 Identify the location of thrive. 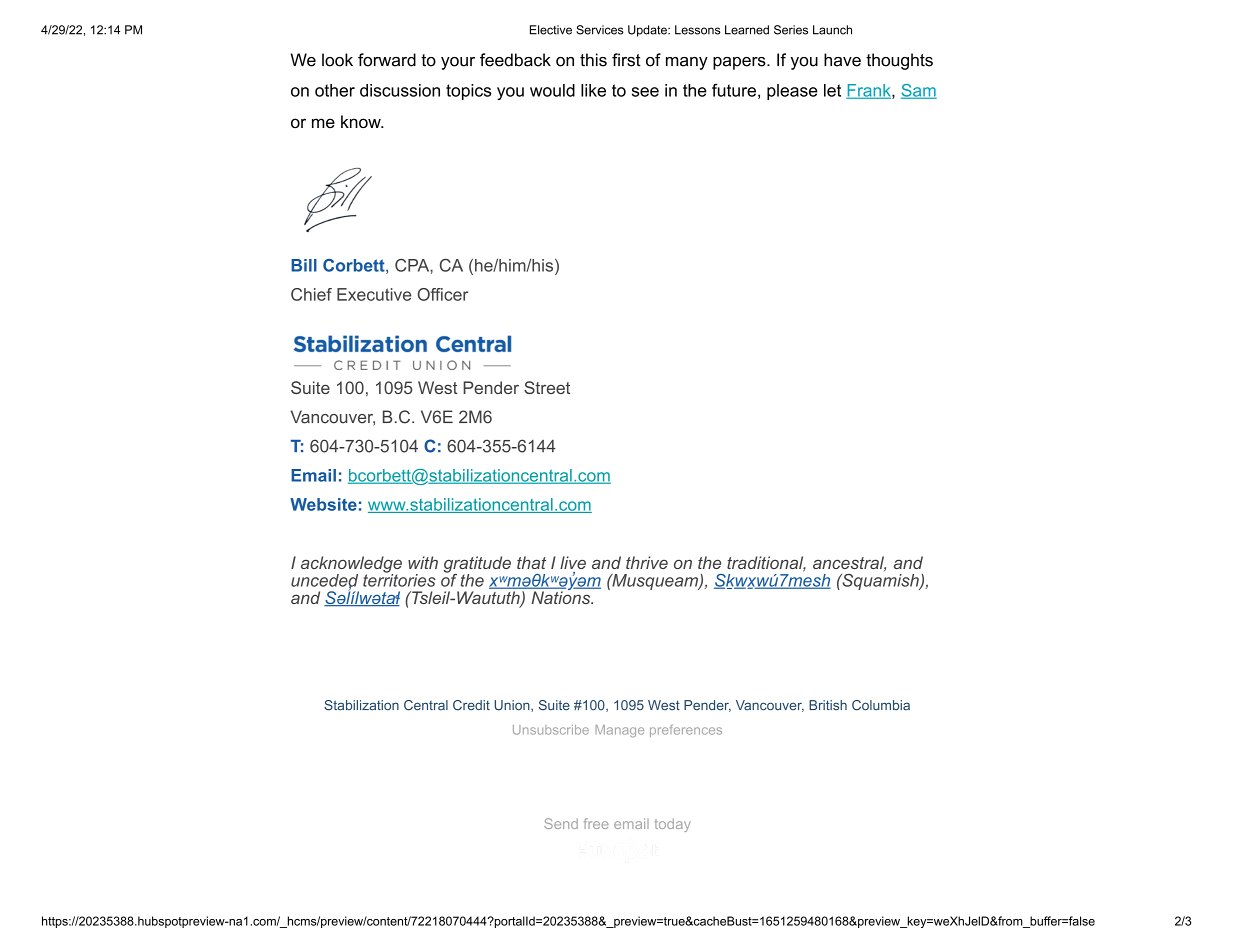
(647, 562).
